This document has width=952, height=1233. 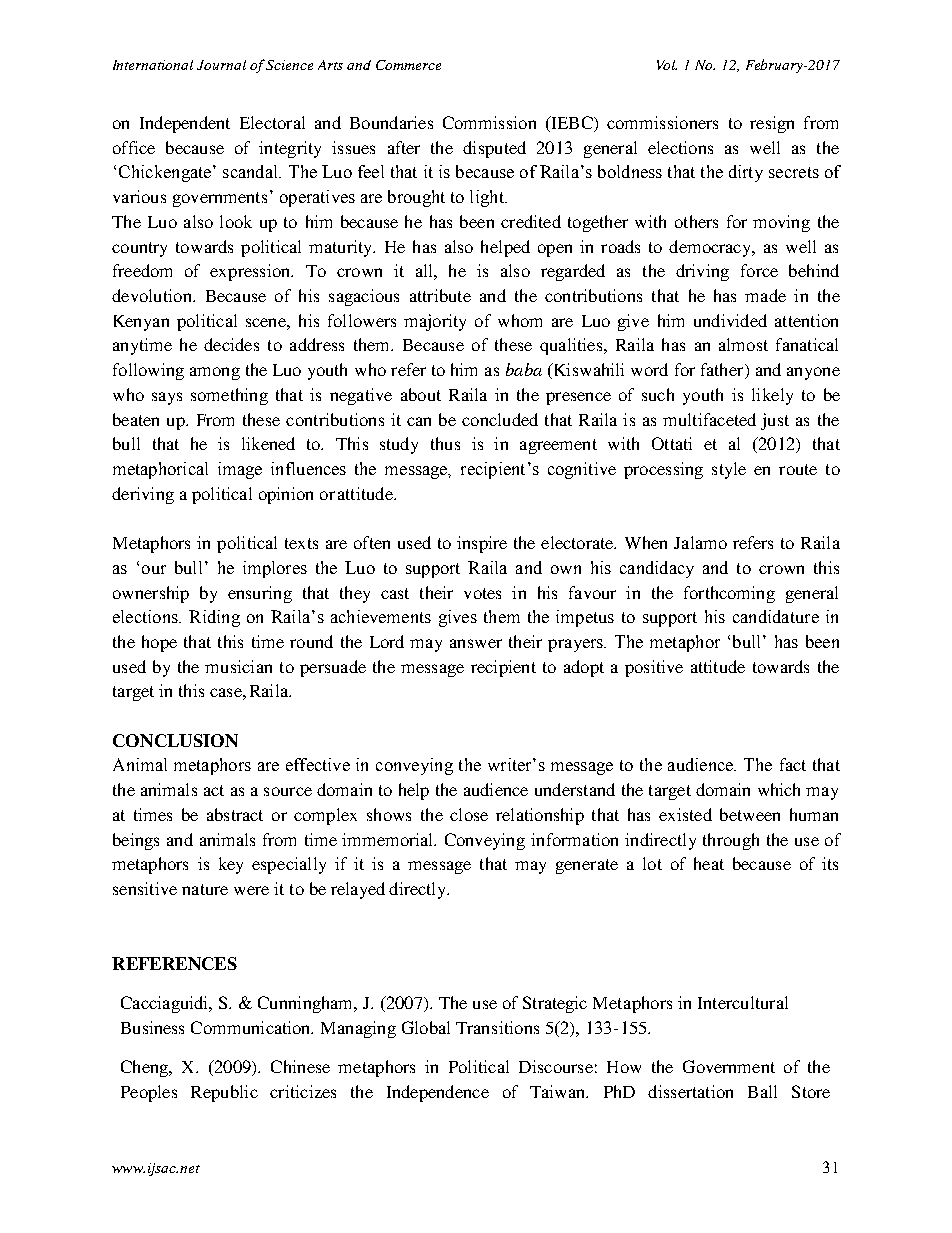 What do you see at coordinates (240, 470) in the document?
I see `image` at bounding box center [240, 470].
